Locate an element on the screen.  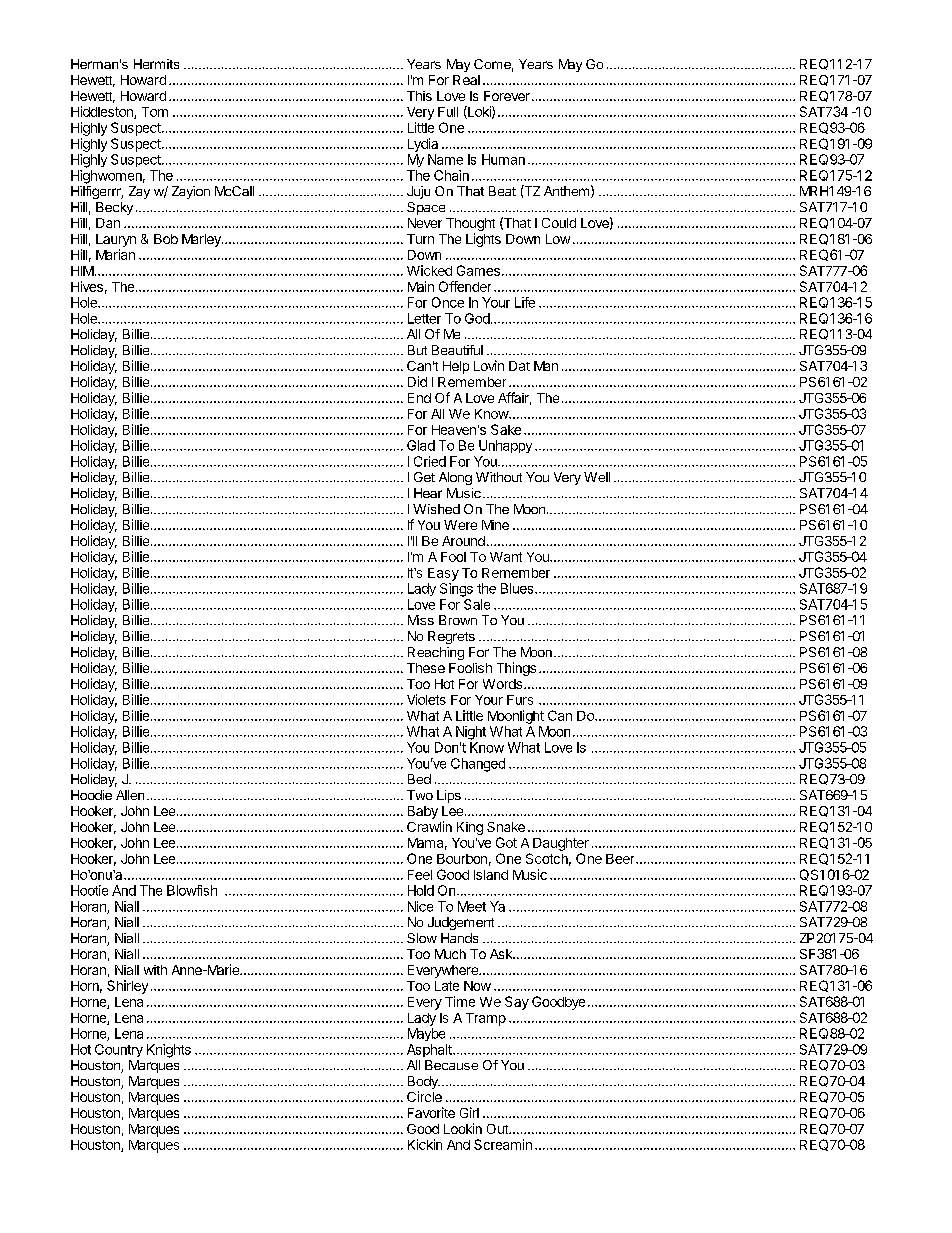
Bed is located at coordinates (419, 779).
